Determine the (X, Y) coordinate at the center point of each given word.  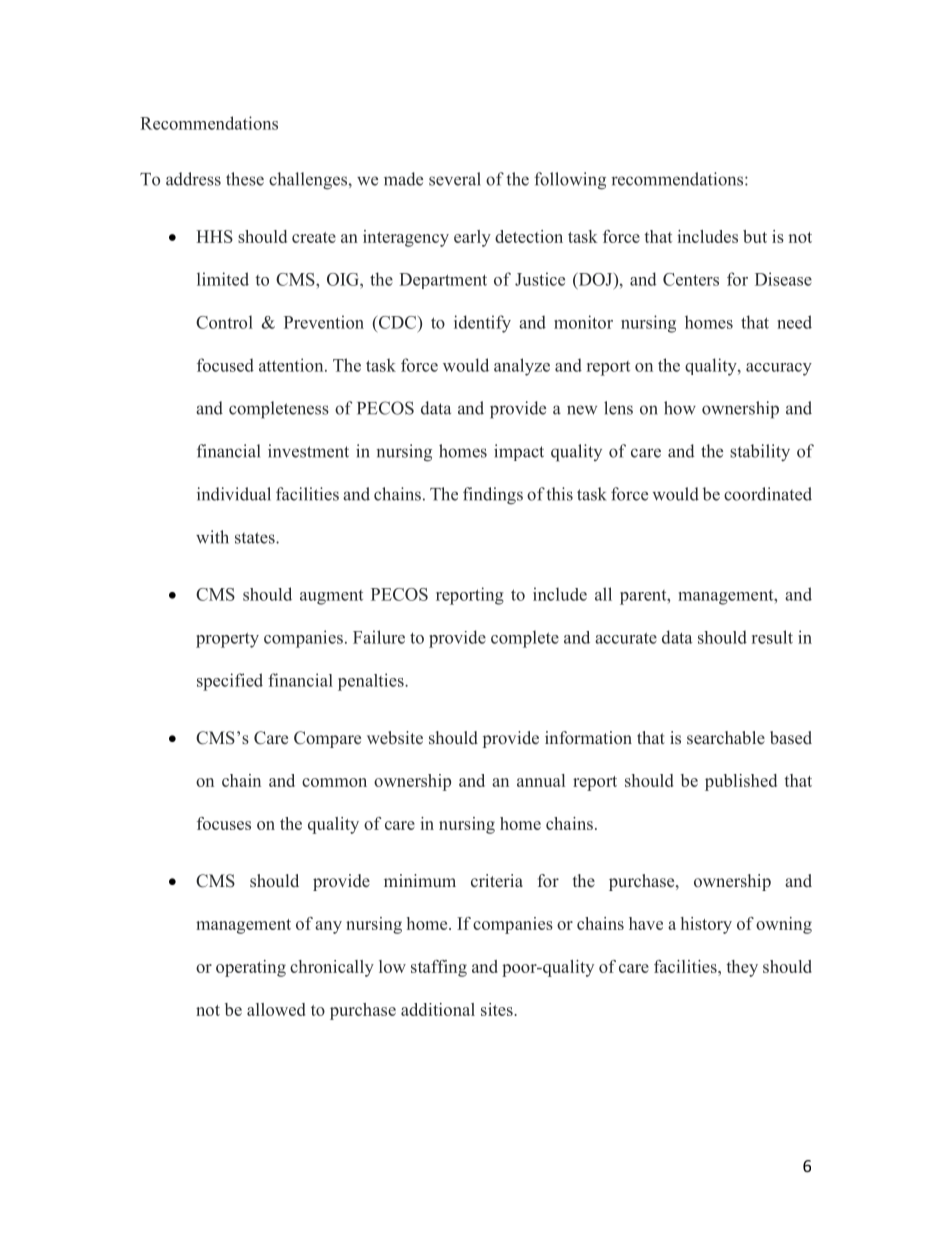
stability (760, 452)
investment (308, 451)
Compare (327, 739)
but (755, 236)
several (455, 179)
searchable (726, 738)
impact (519, 452)
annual (541, 780)
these (245, 179)
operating (251, 968)
